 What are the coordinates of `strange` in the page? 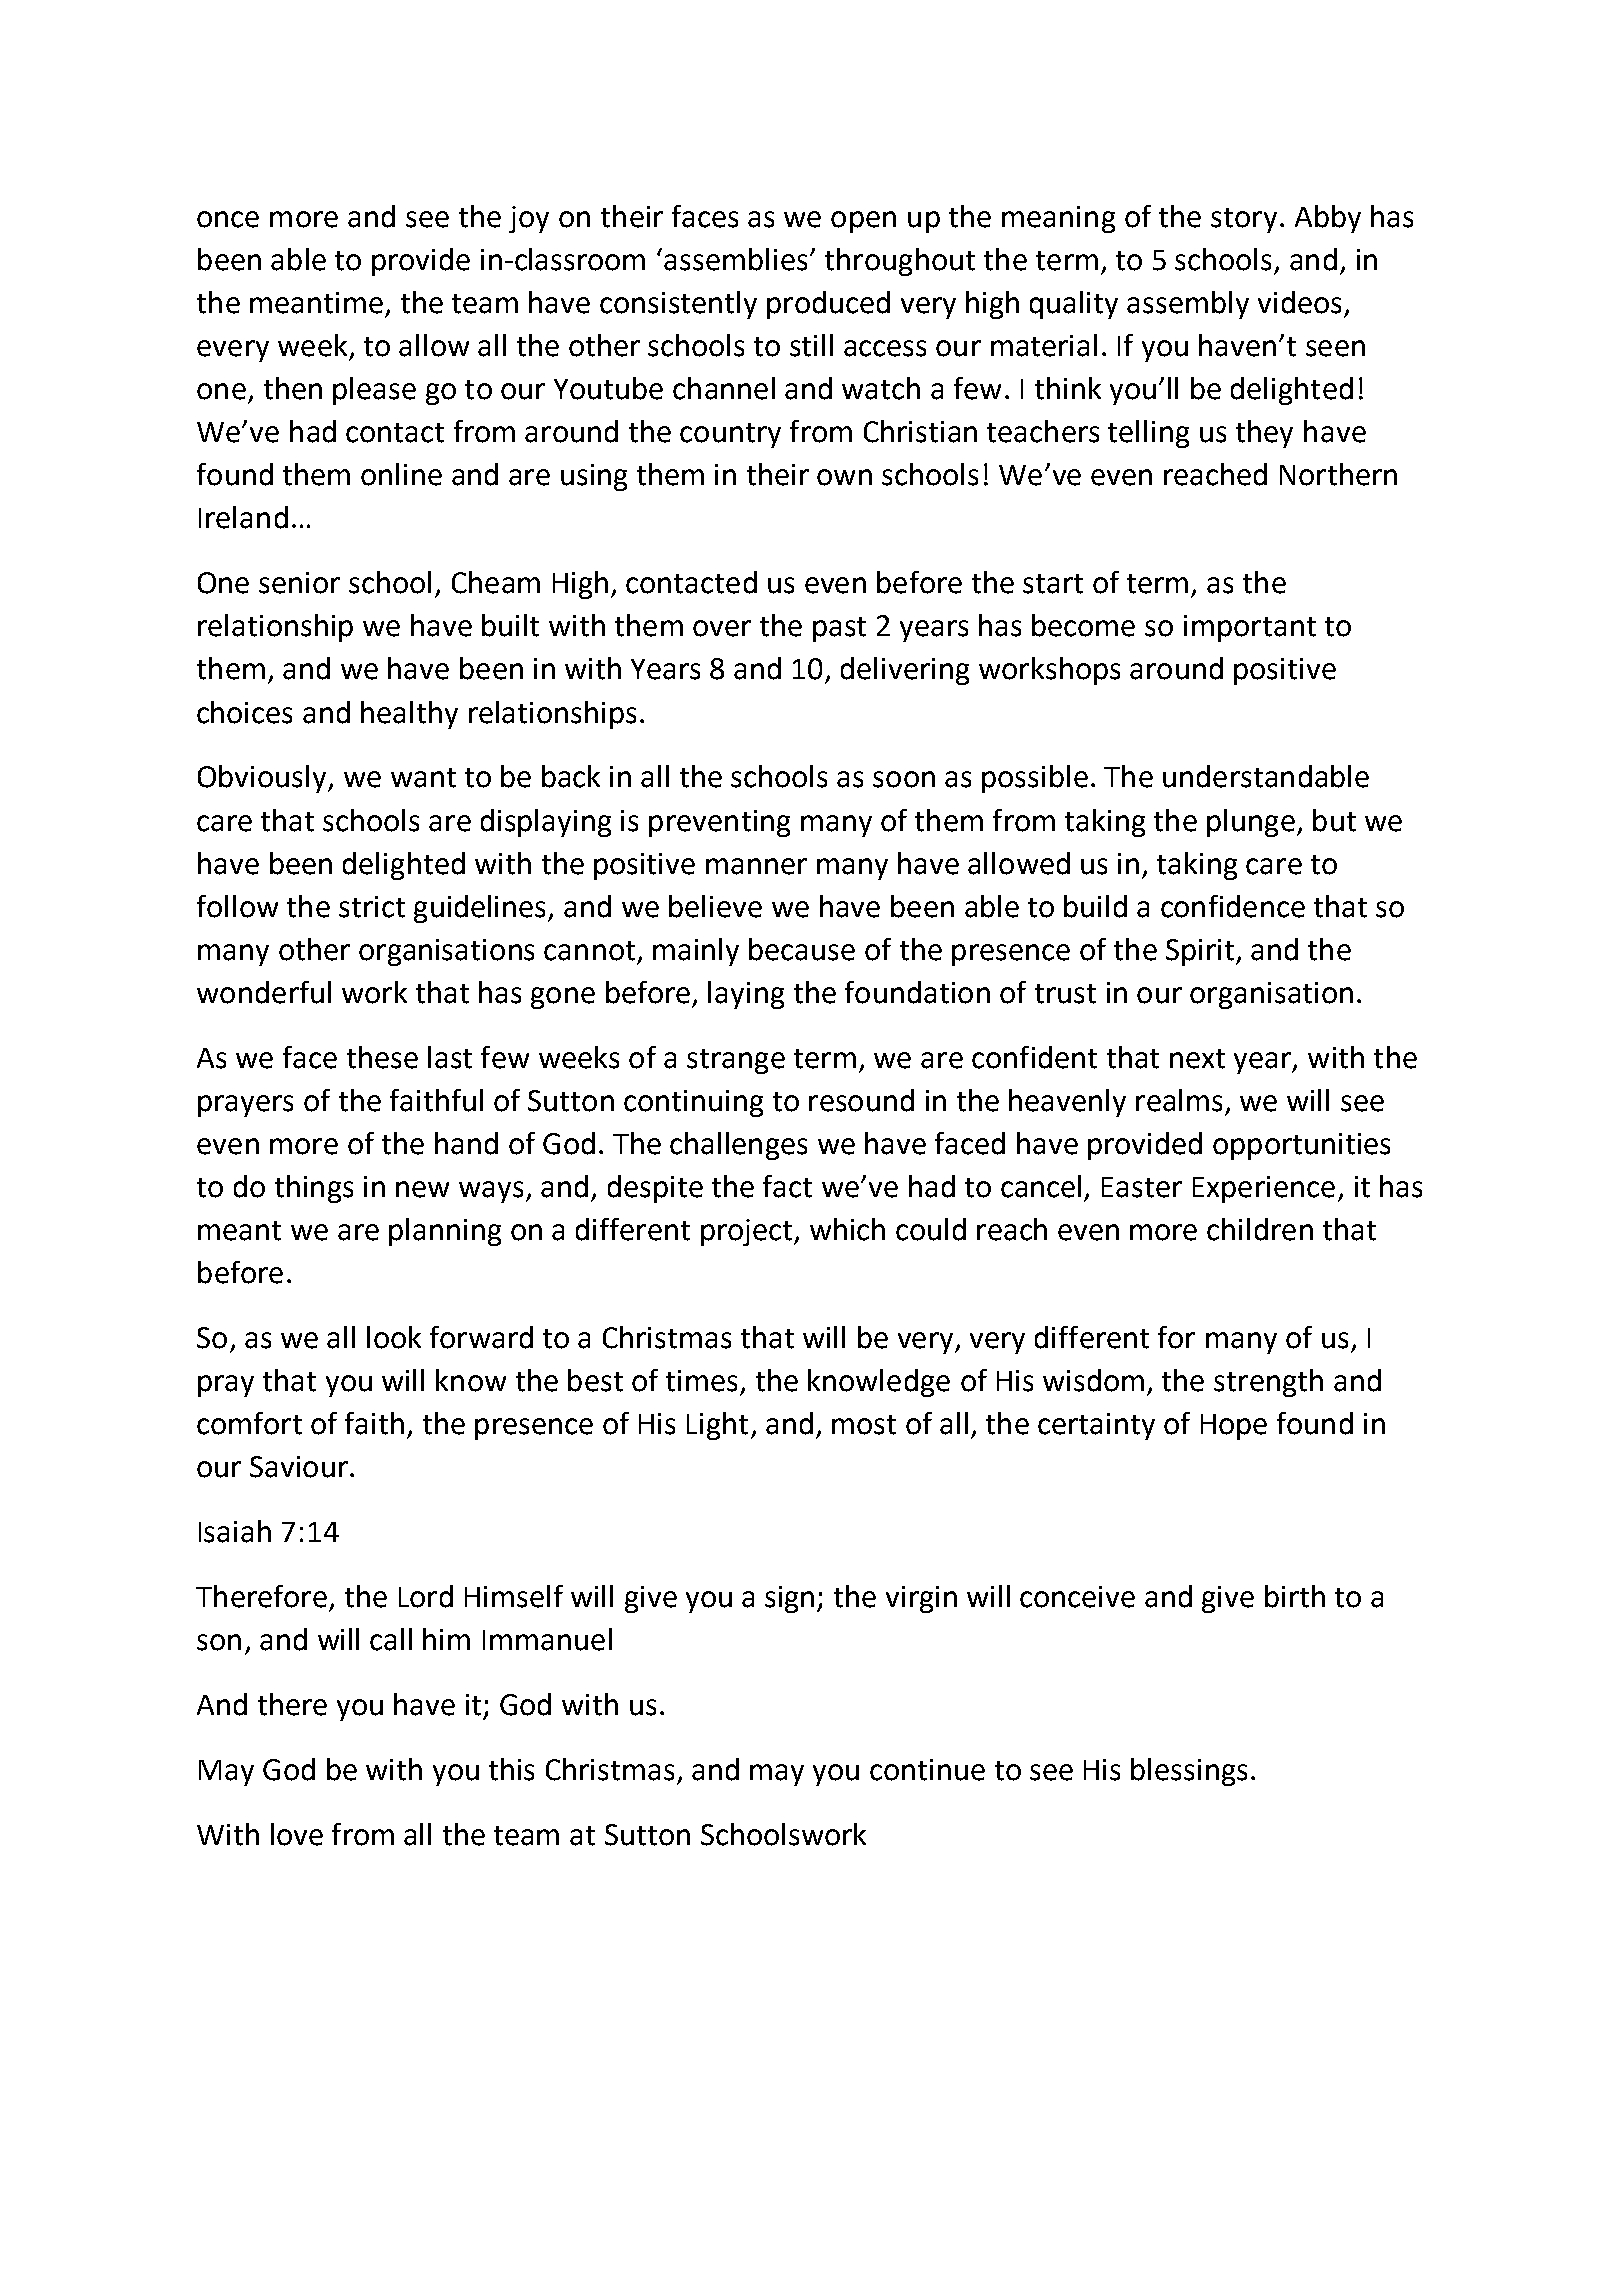 It's located at (736, 1061).
